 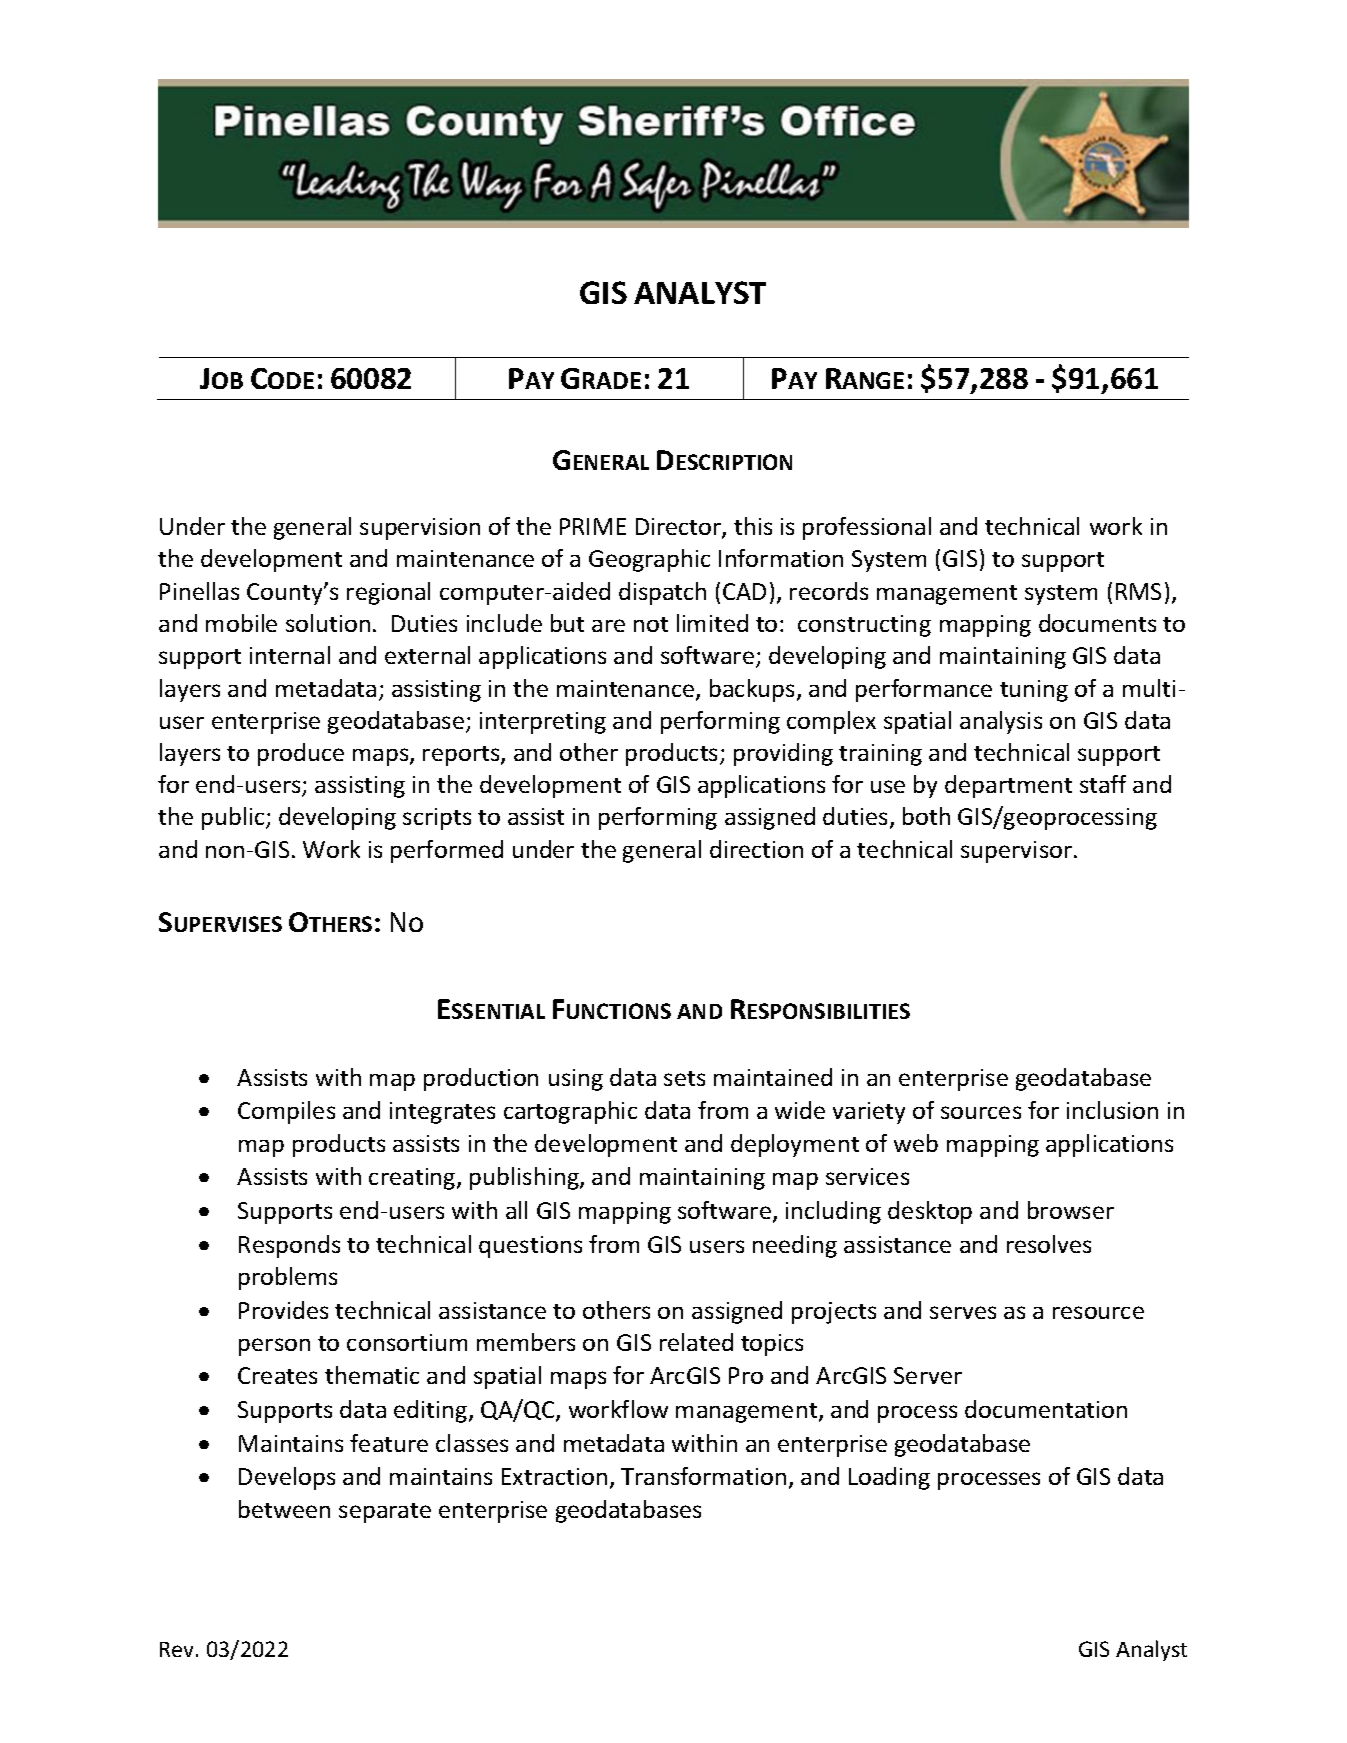 I want to click on Loading, so click(x=889, y=1478).
